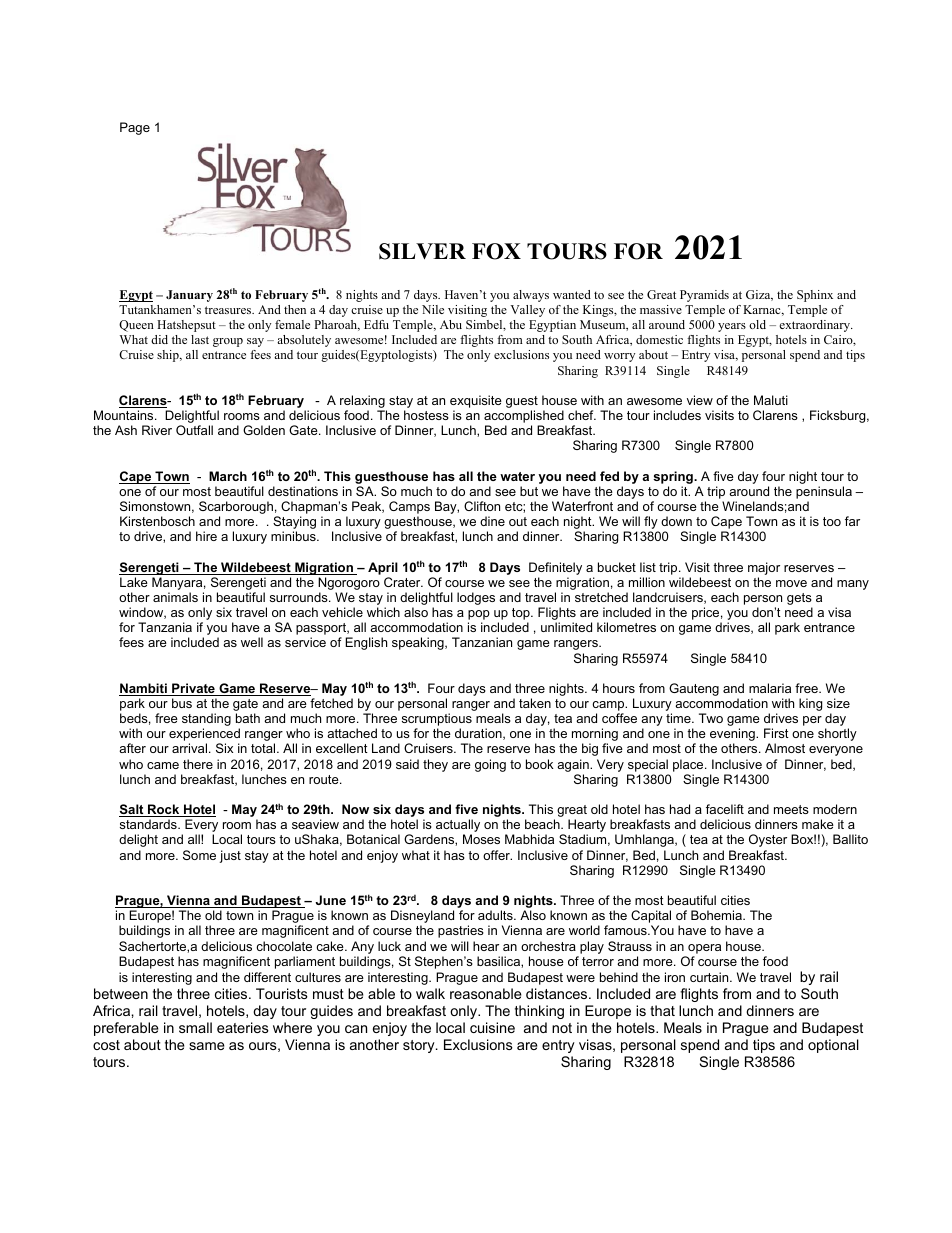  I want to click on exquisite, so click(476, 401).
